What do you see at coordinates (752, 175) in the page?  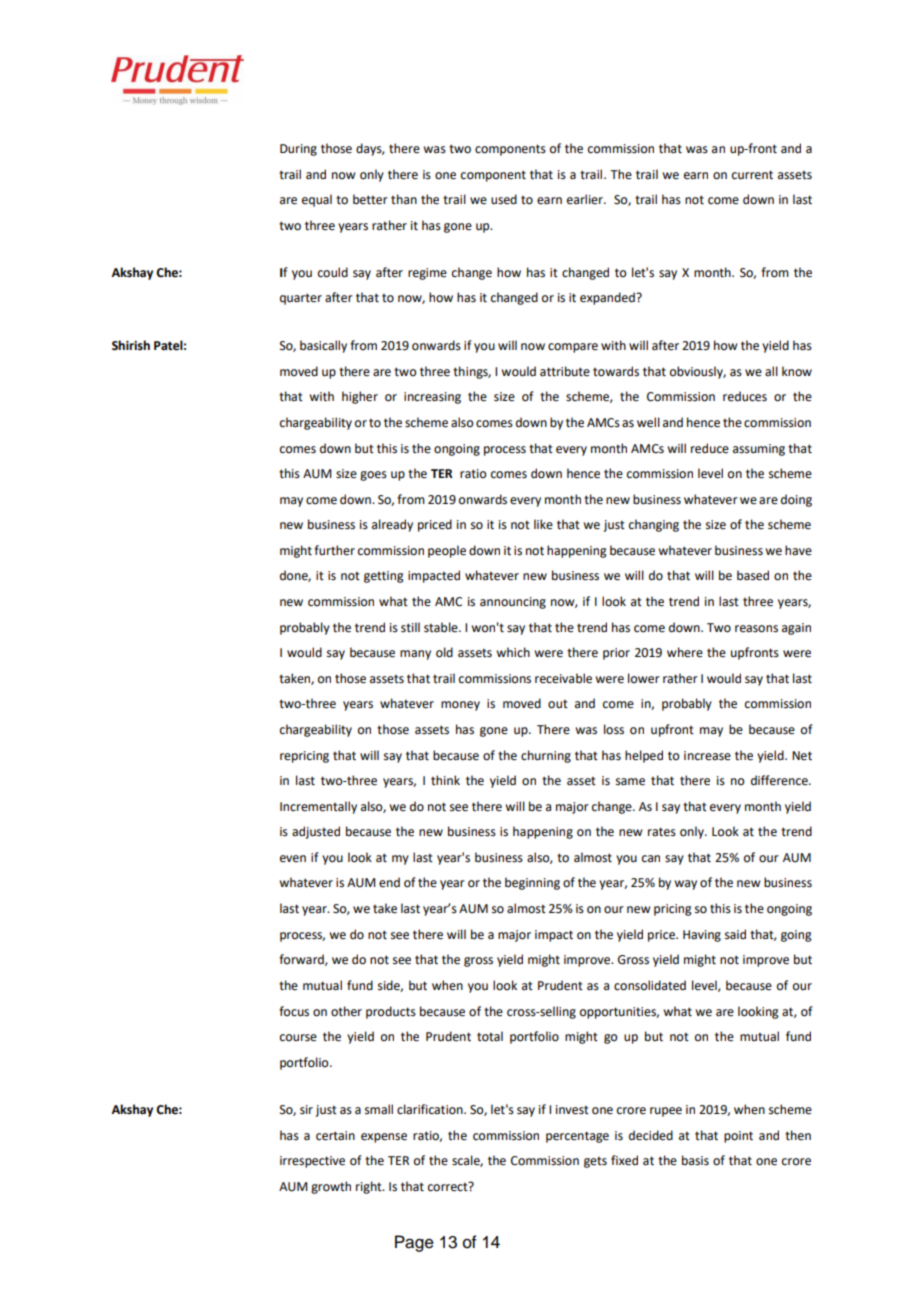 I see `current` at bounding box center [752, 175].
